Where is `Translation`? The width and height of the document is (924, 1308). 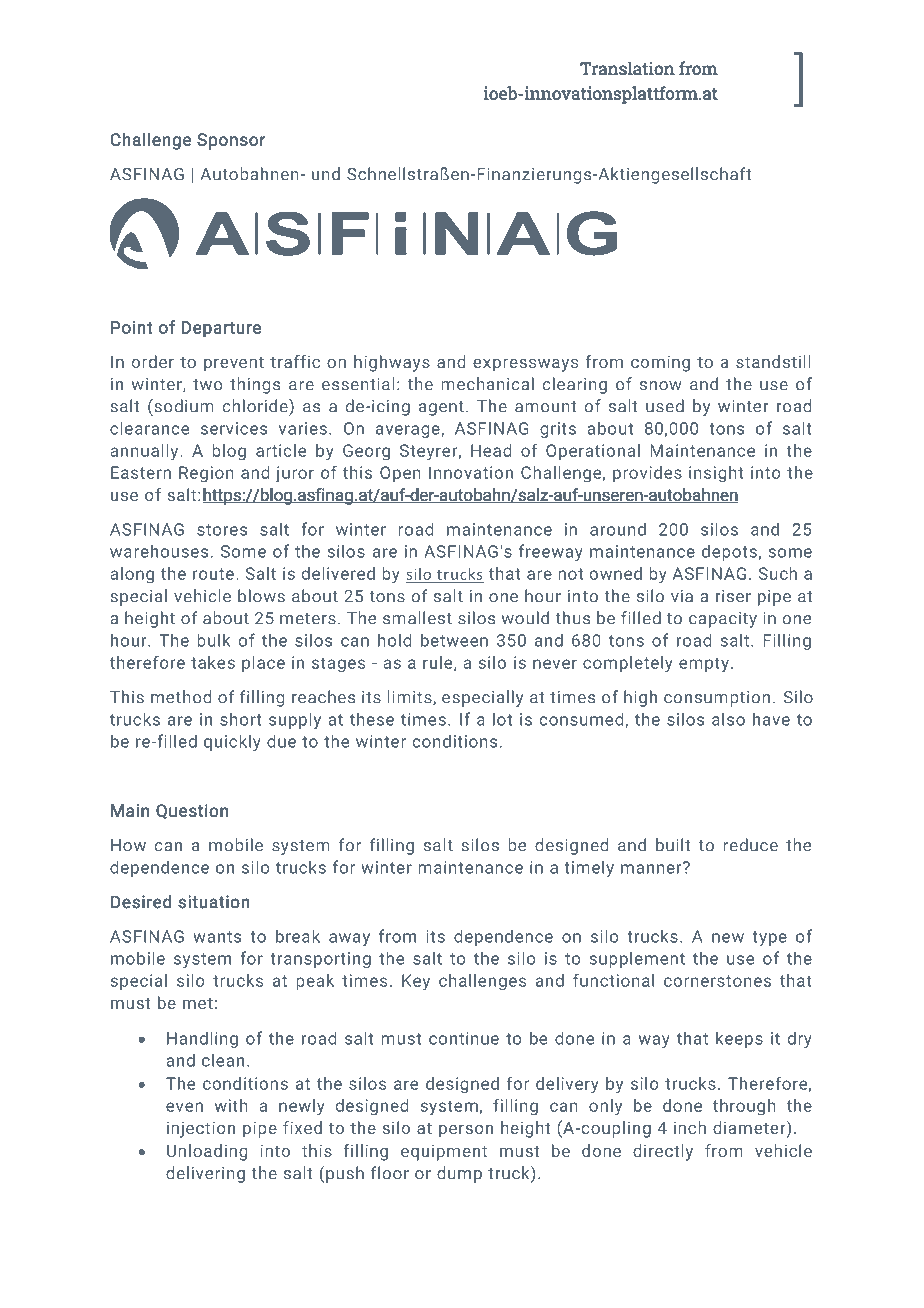
Translation is located at coordinates (627, 68).
